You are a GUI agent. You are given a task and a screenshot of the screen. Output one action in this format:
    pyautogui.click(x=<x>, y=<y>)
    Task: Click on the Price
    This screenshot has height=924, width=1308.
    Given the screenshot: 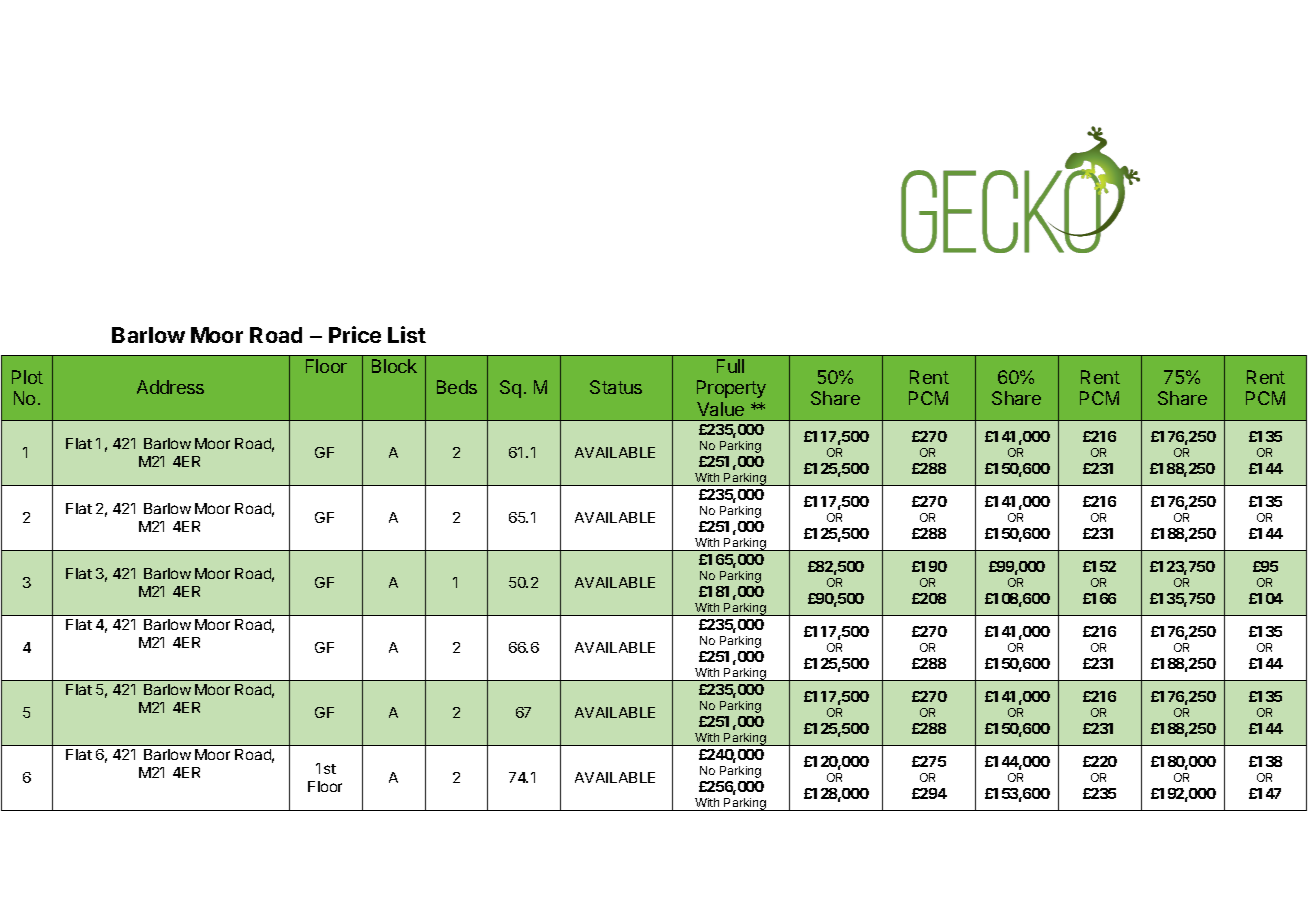 What is the action you would take?
    pyautogui.click(x=355, y=334)
